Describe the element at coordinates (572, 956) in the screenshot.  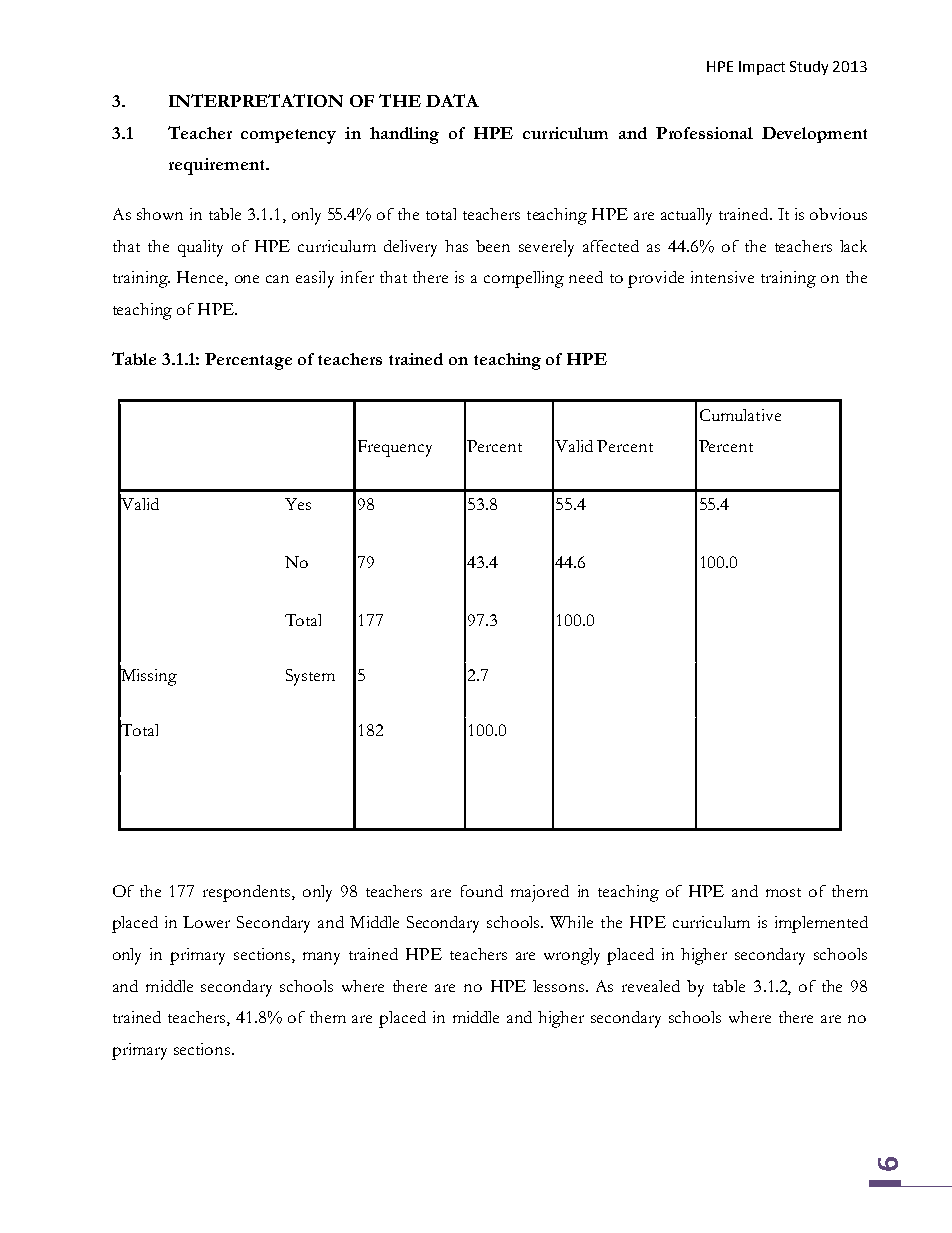
I see `wrongly` at that location.
